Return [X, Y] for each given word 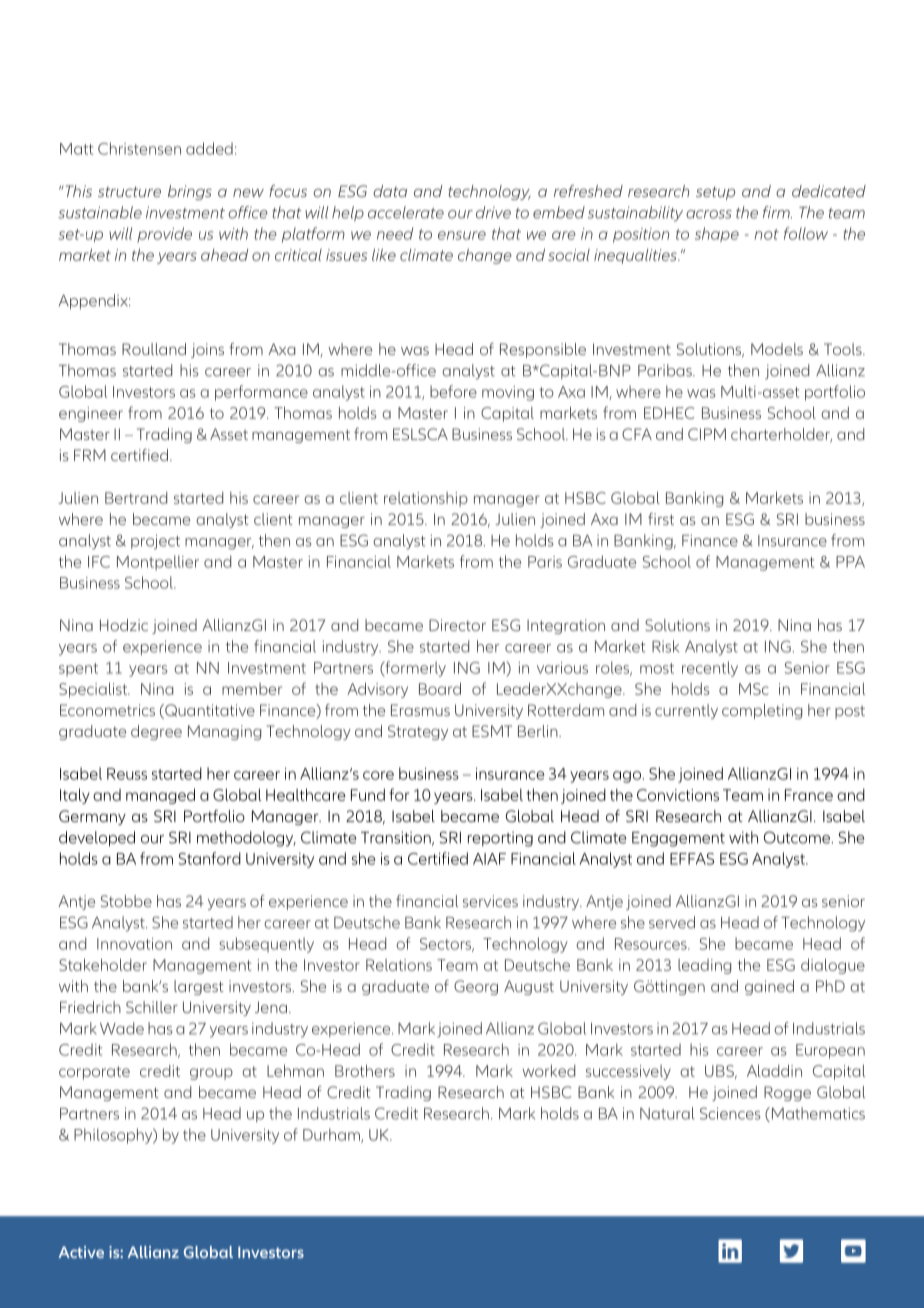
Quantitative [209, 711]
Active [81, 1252]
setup [715, 193]
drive [493, 212]
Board [440, 688]
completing [762, 711]
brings [190, 192]
